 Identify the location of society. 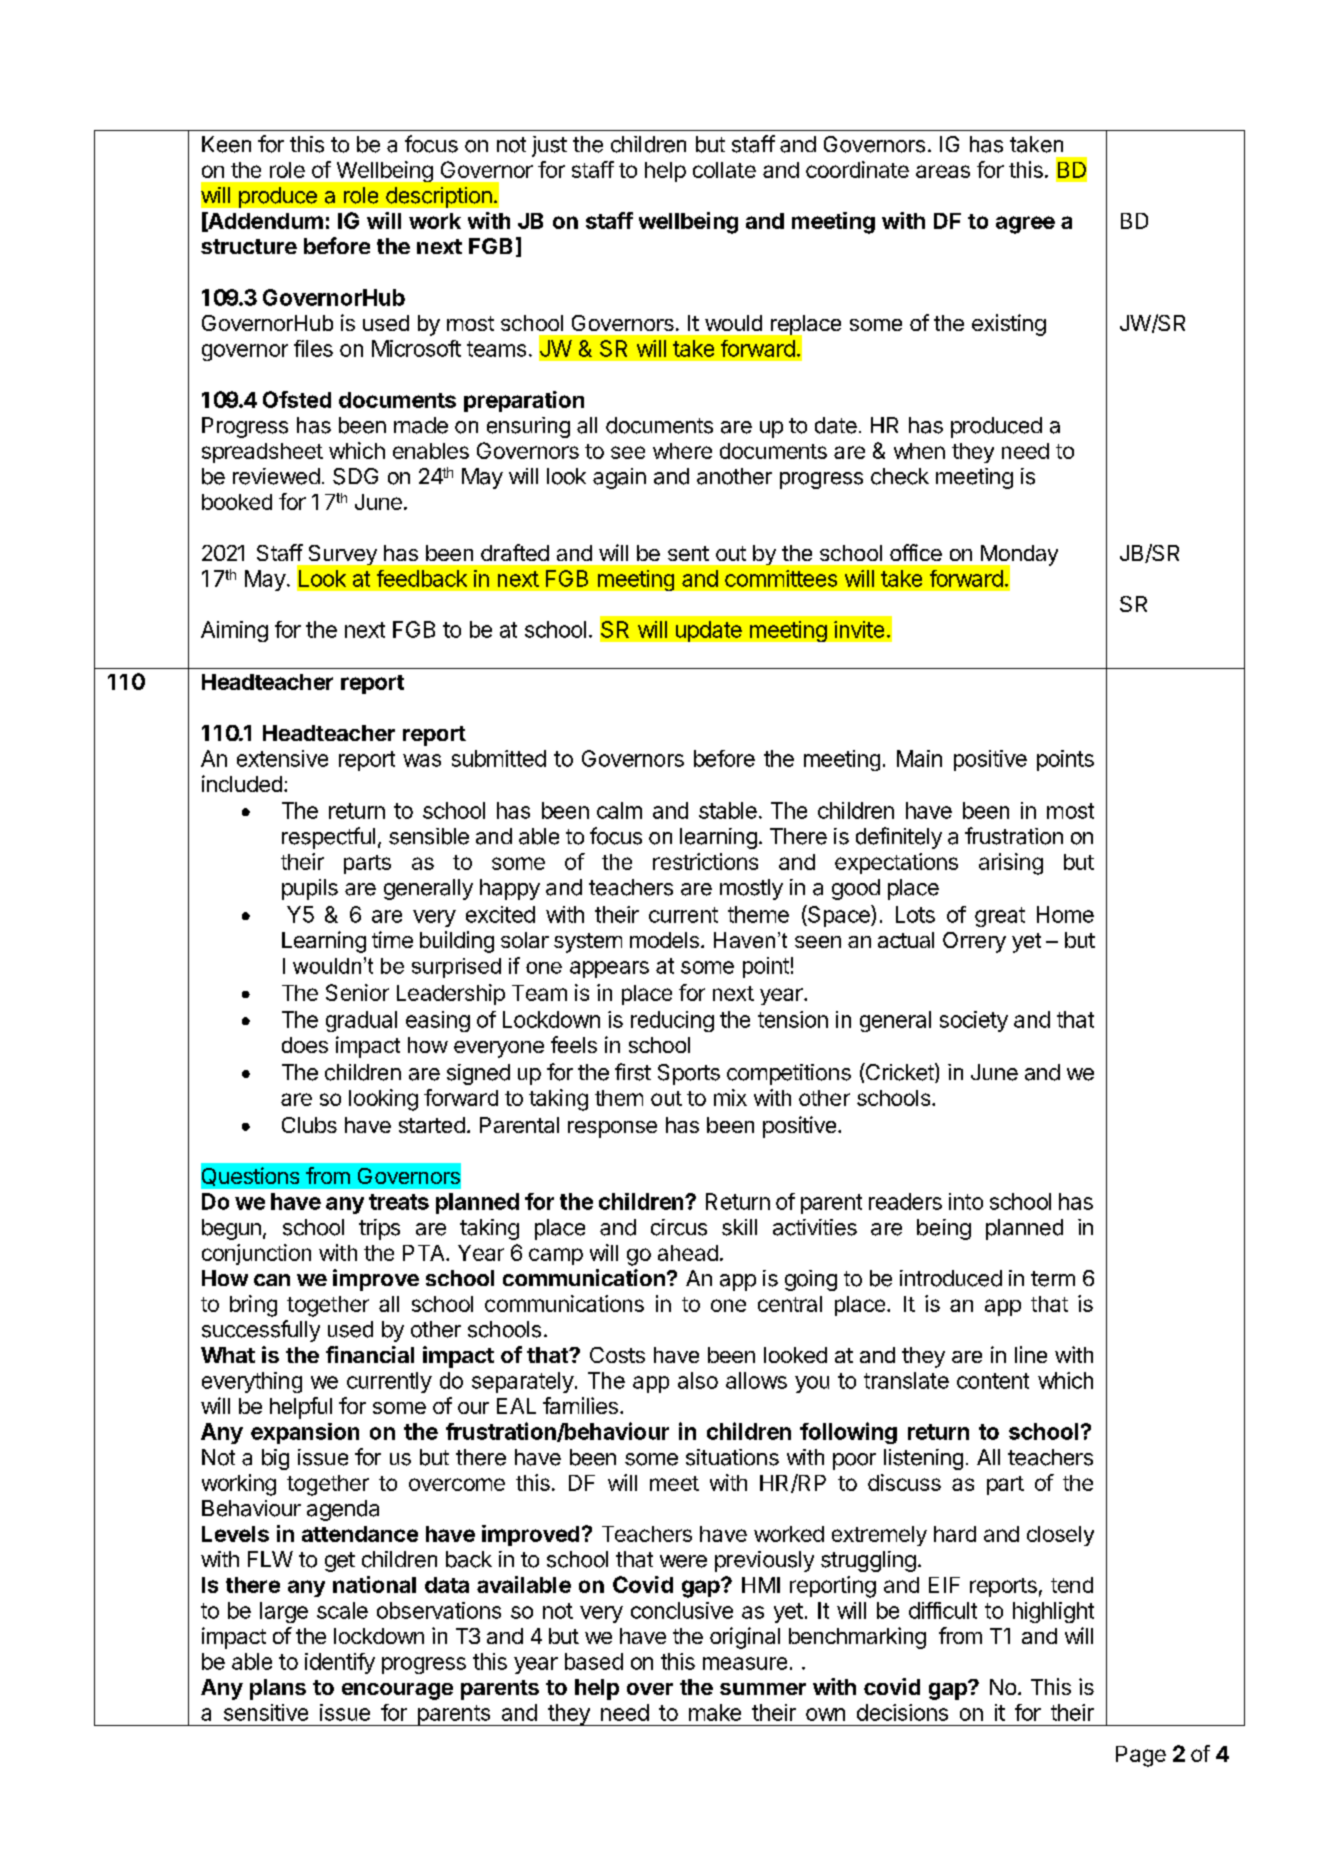
(974, 1021).
